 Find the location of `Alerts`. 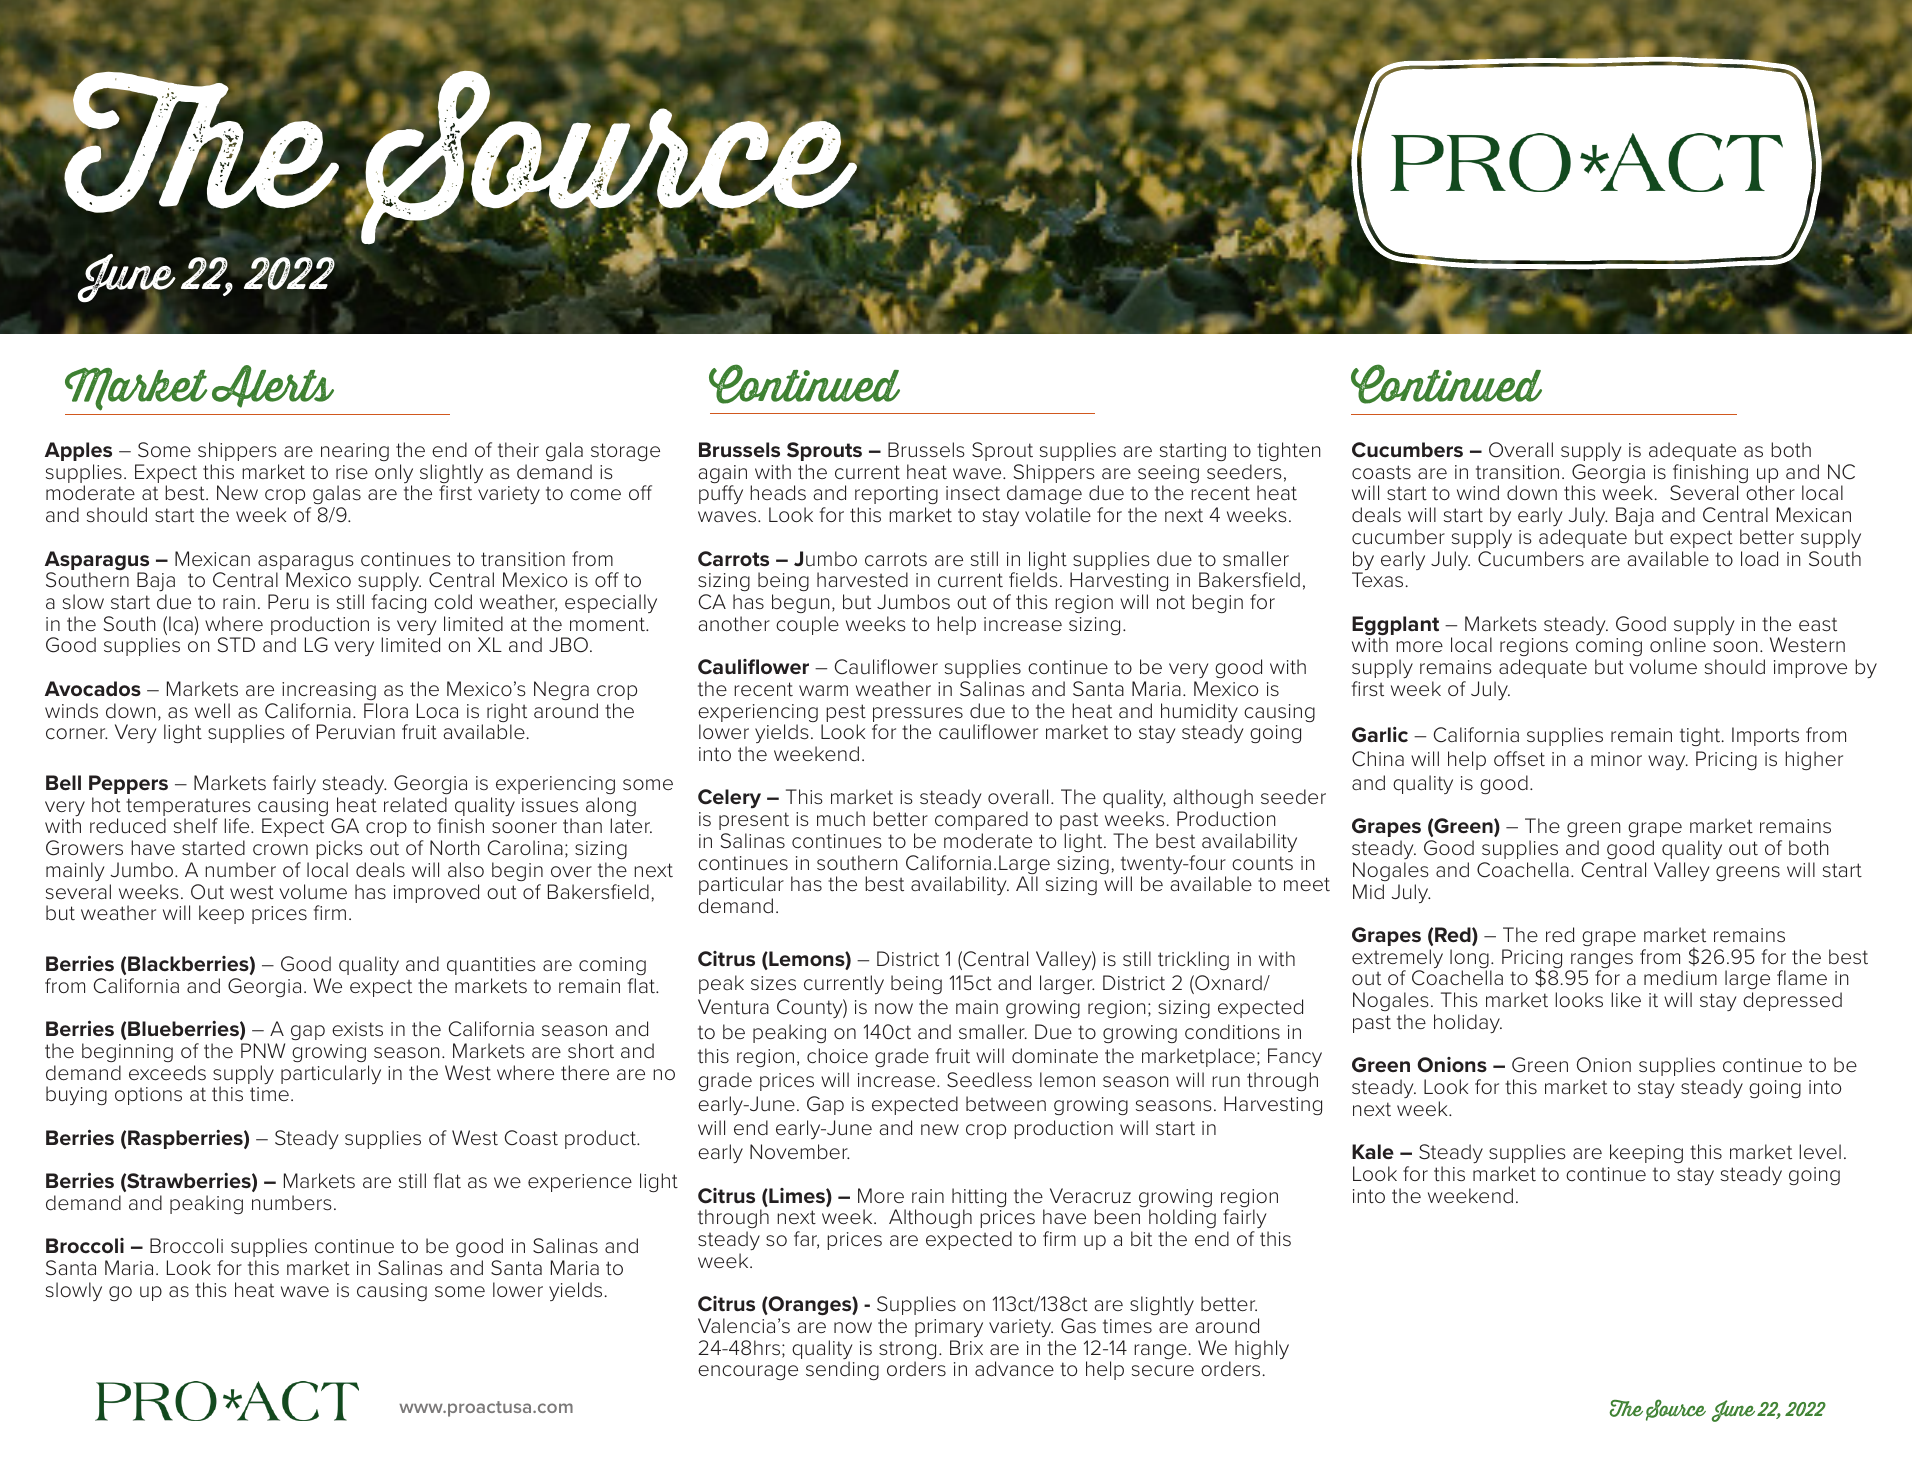

Alerts is located at coordinates (273, 386).
